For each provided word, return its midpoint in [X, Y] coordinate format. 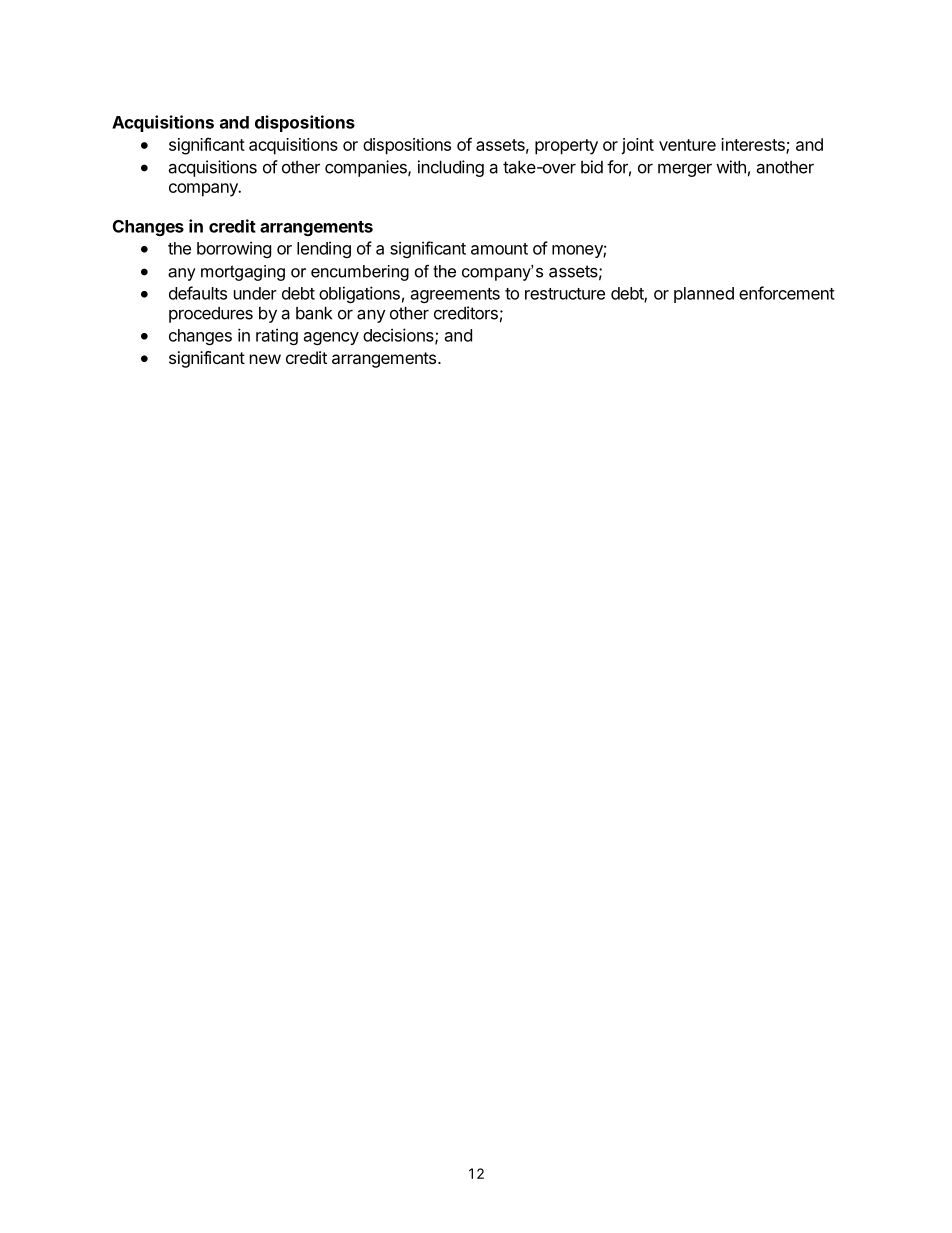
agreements [455, 295]
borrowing [234, 249]
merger [685, 170]
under [255, 293]
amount [499, 249]
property [566, 147]
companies [367, 168]
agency [331, 338]
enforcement [787, 293]
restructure [565, 294]
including [451, 168]
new [265, 359]
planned [704, 295]
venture [687, 145]
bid [592, 167]
